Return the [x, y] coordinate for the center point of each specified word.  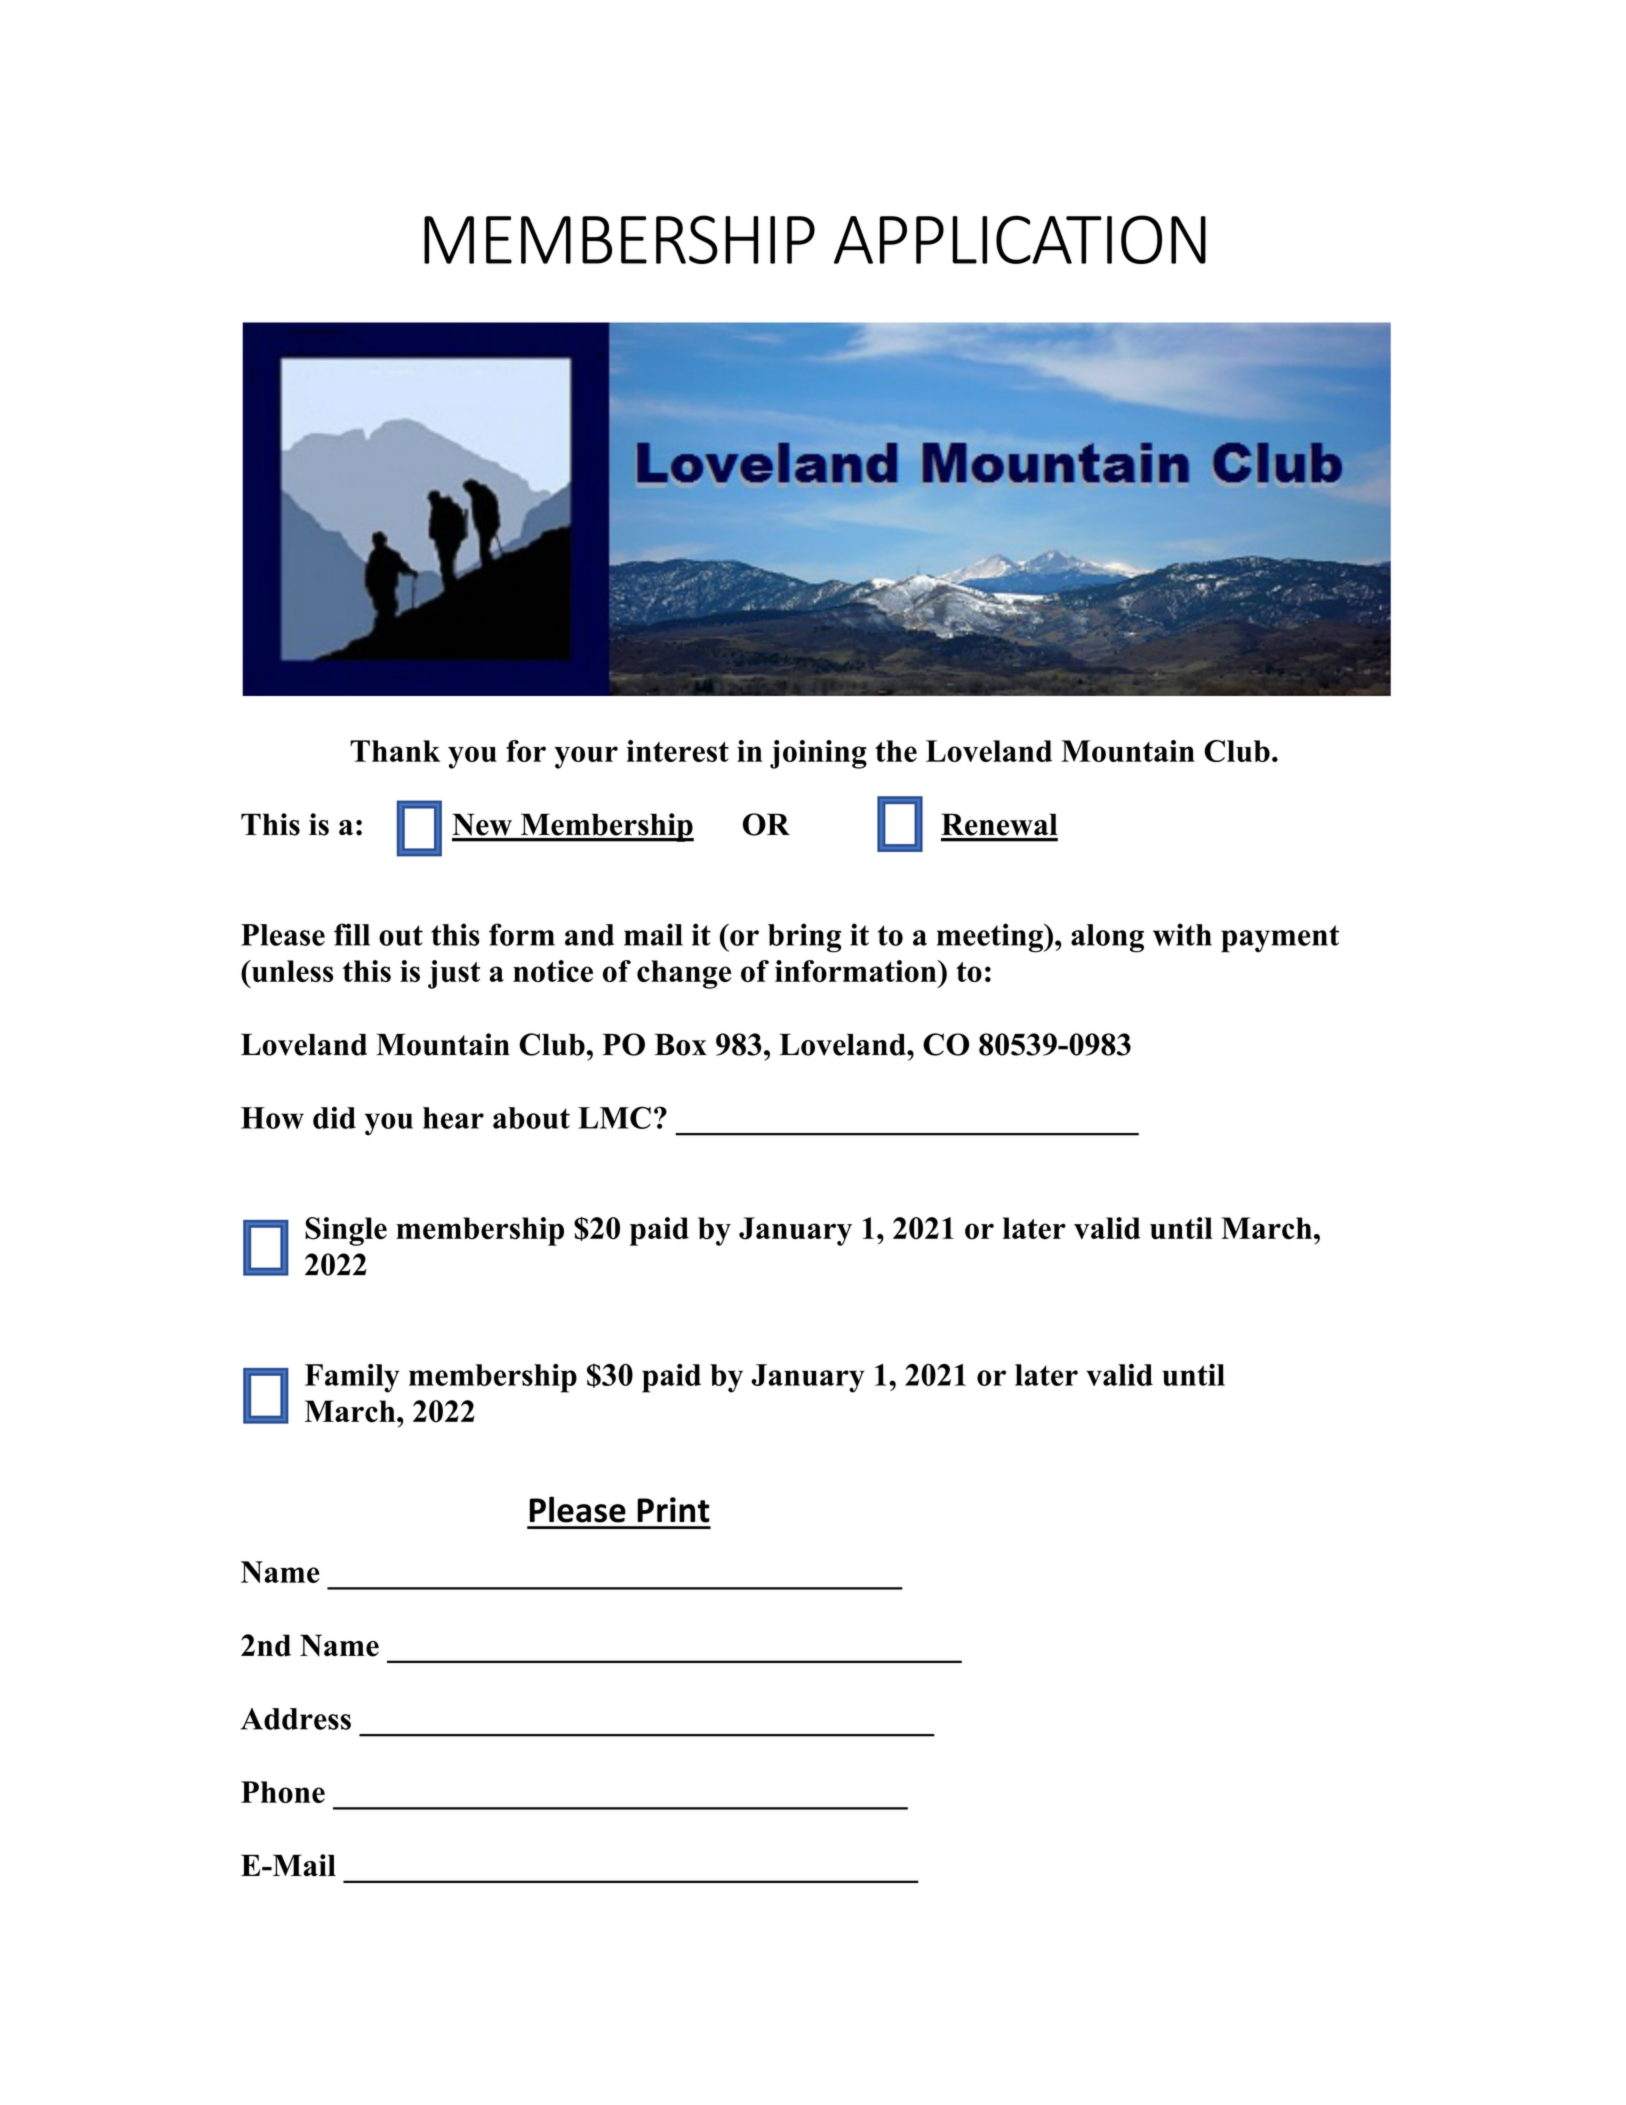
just [454, 974]
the [896, 751]
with [1182, 934]
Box [681, 1044]
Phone [283, 1792]
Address [296, 1719]
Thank [395, 751]
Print [673, 1510]
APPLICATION [1020, 239]
